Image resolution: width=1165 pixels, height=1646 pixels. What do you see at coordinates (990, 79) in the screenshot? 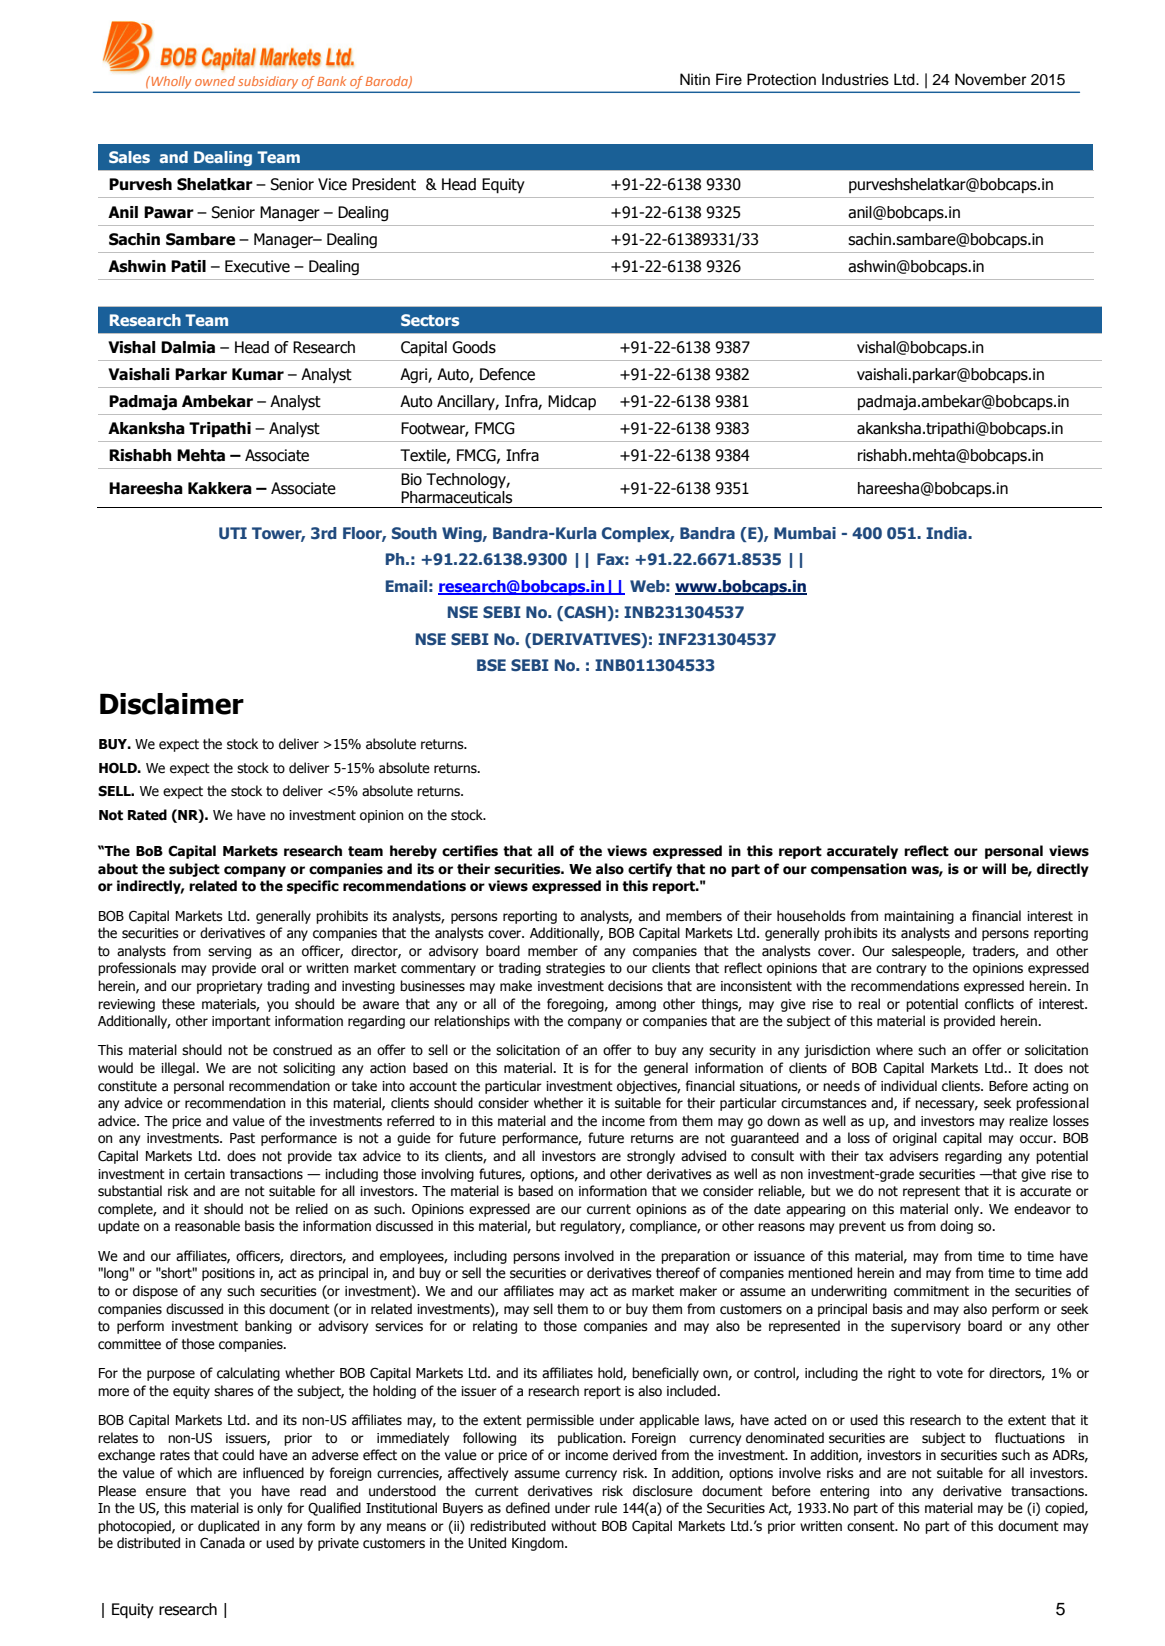
I see `November` at bounding box center [990, 79].
